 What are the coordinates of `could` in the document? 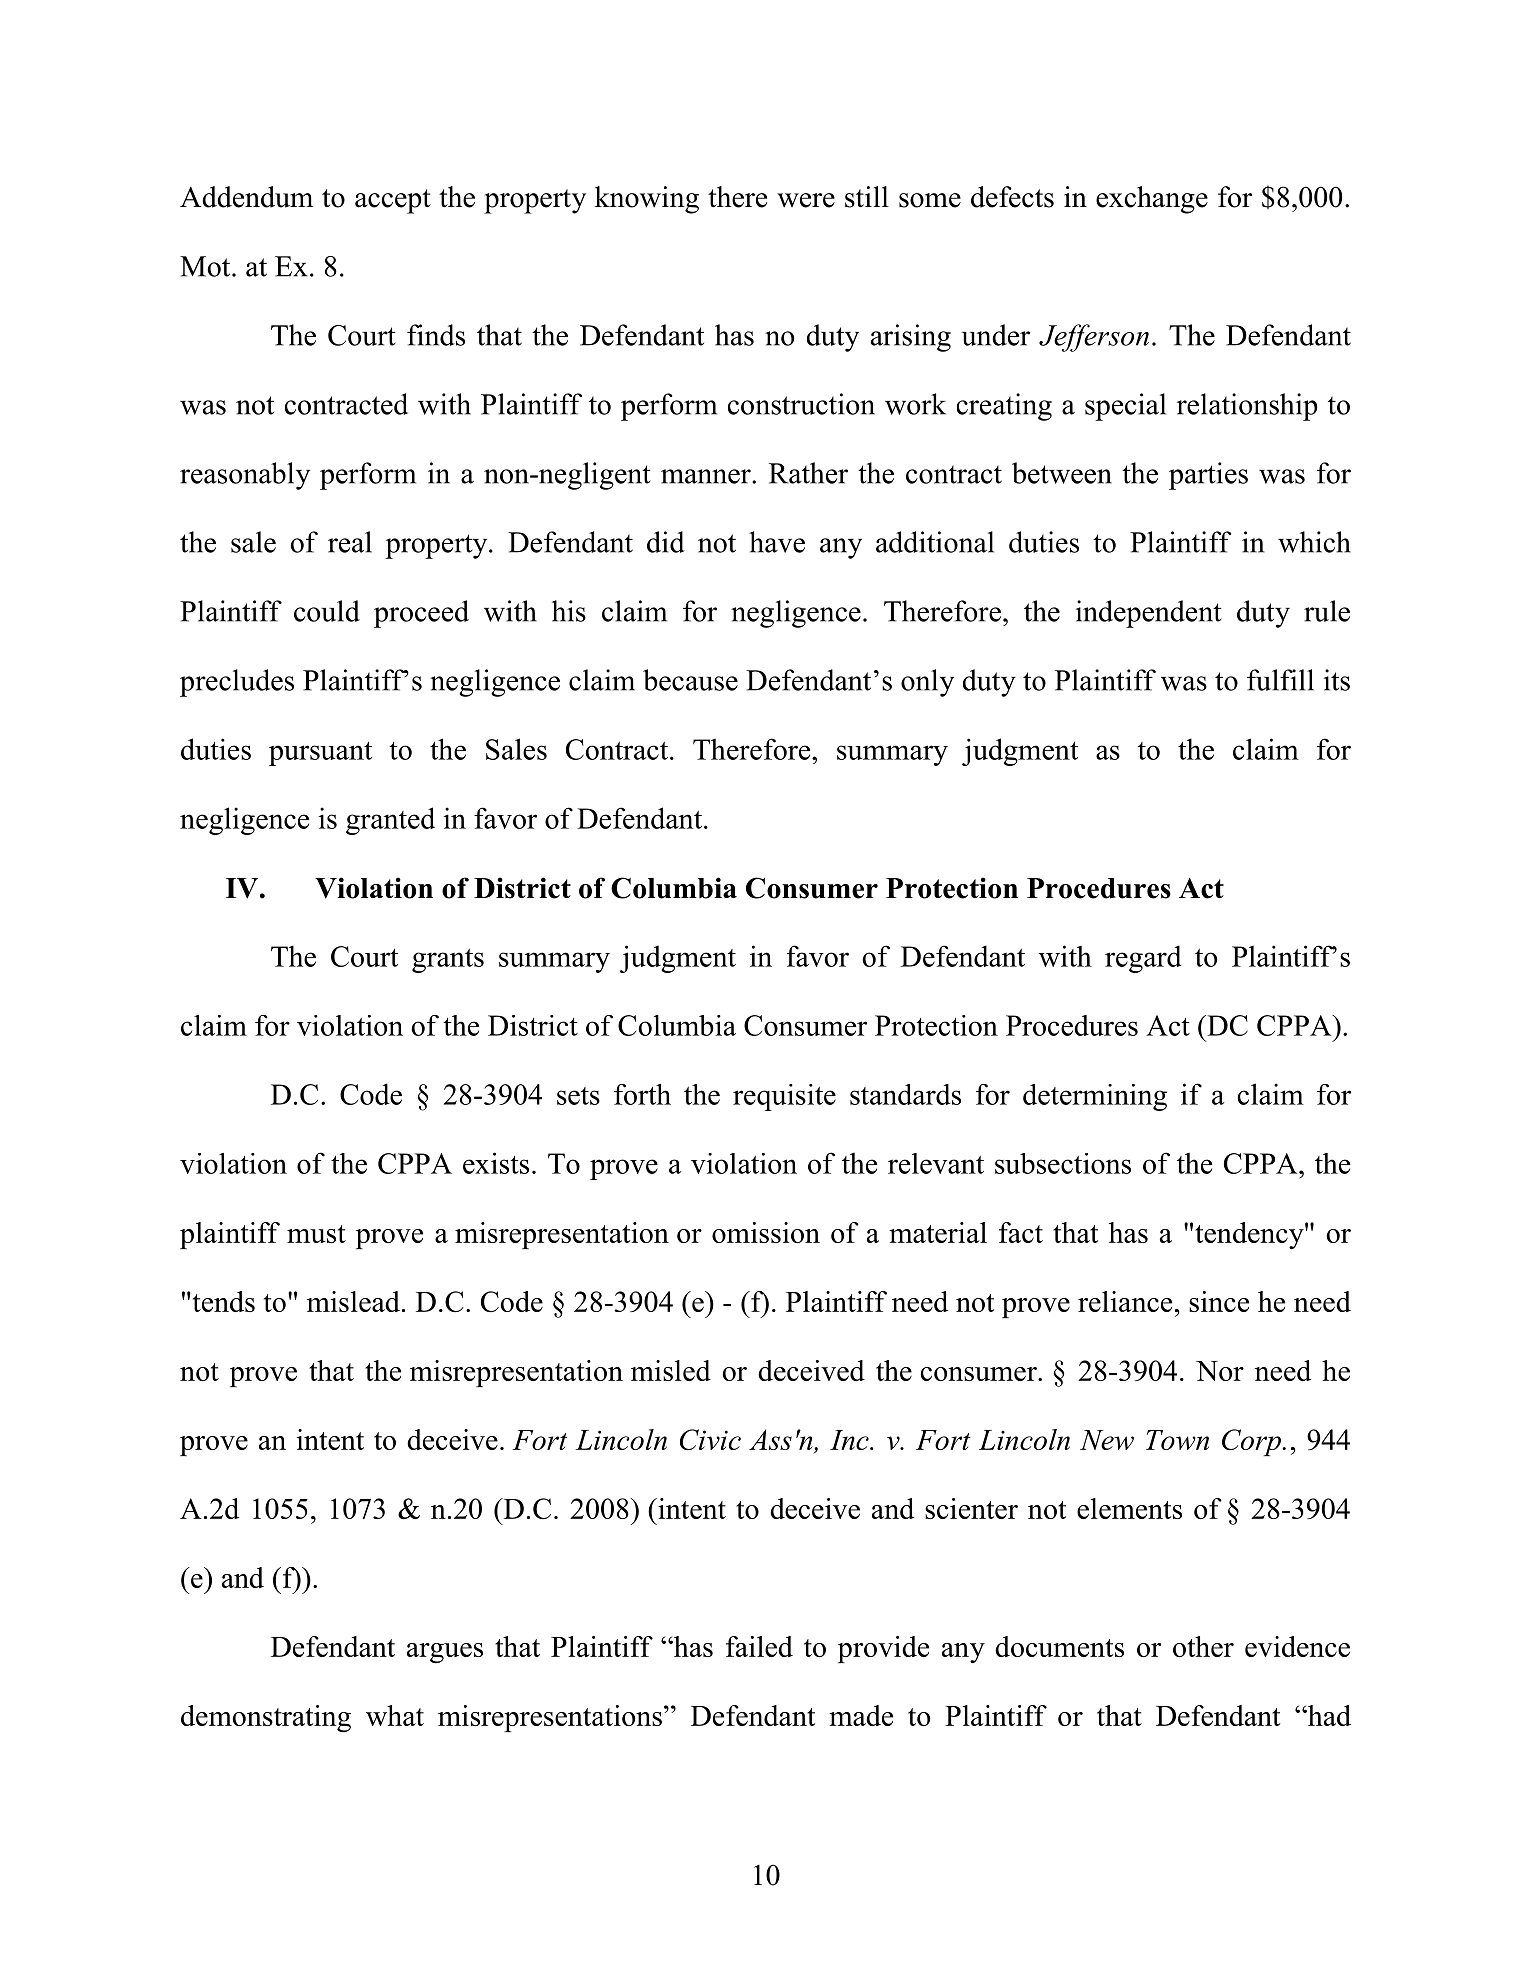 It's located at (327, 611).
